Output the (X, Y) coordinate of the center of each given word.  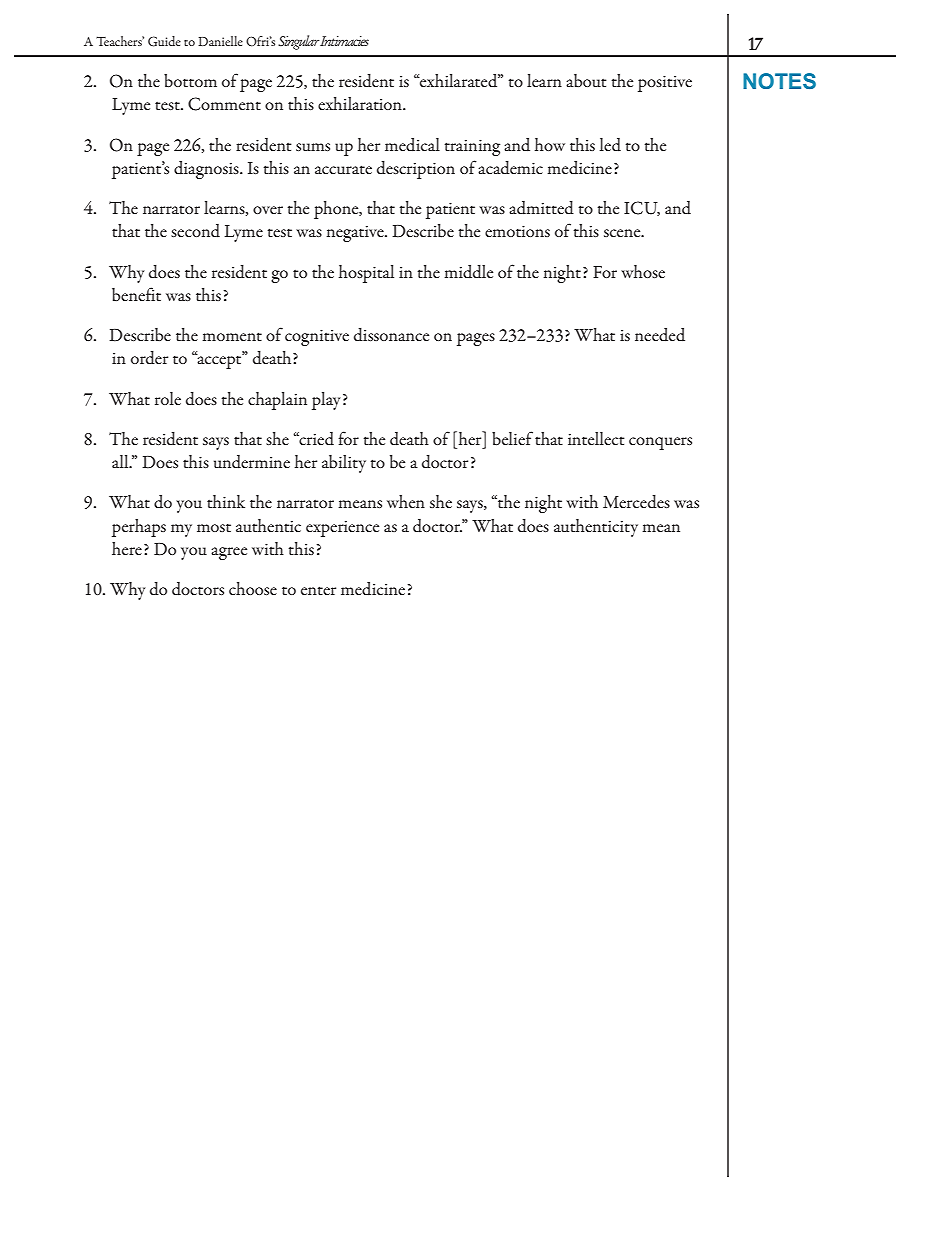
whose (643, 271)
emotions (517, 231)
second (195, 231)
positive (665, 83)
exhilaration (361, 103)
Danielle (220, 41)
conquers (660, 443)
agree (229, 553)
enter (318, 590)
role (168, 398)
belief (512, 438)
